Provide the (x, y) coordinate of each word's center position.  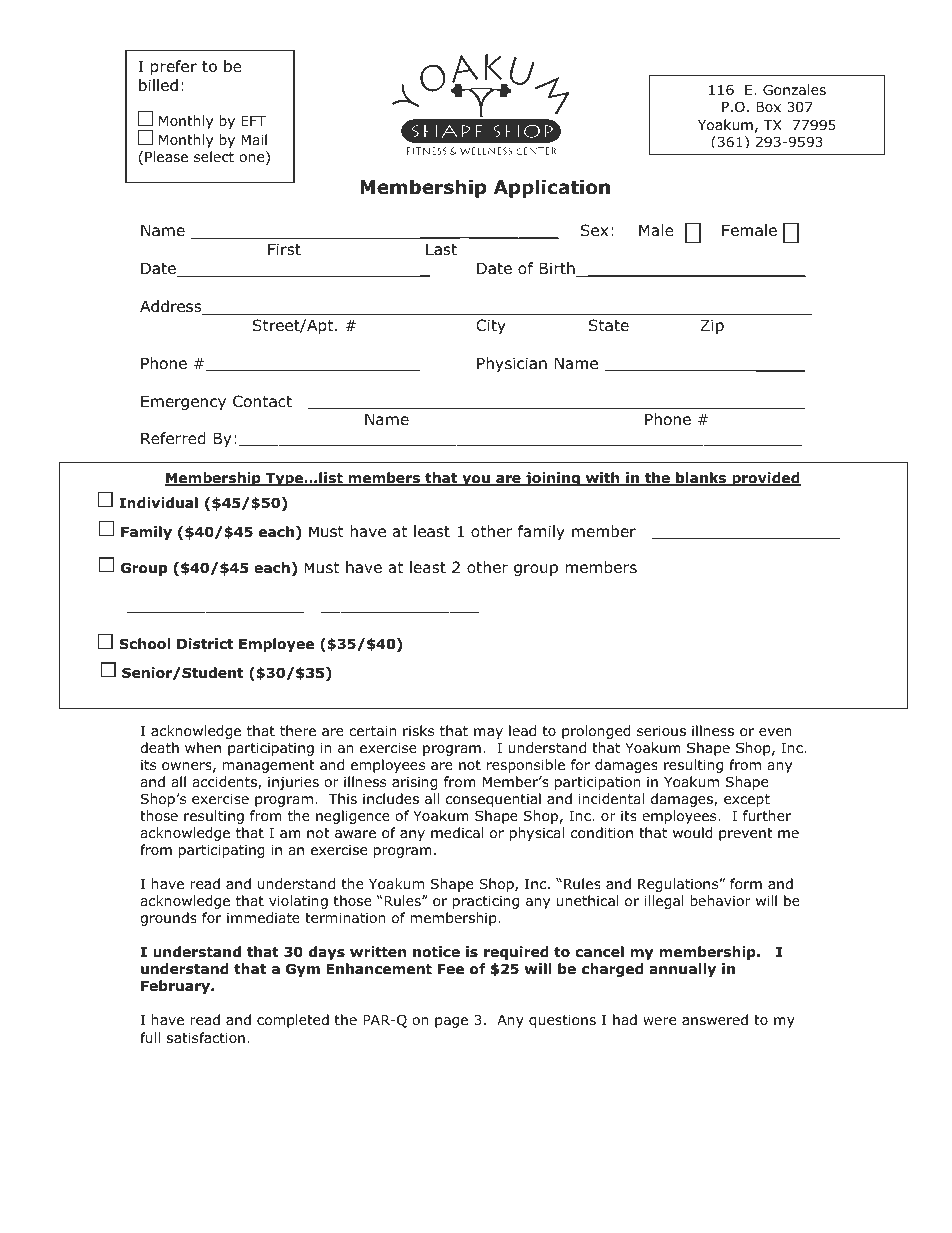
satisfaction (206, 1037)
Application (552, 189)
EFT (253, 121)
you (476, 480)
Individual (159, 502)
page (451, 1022)
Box (768, 107)
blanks (701, 479)
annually (682, 970)
